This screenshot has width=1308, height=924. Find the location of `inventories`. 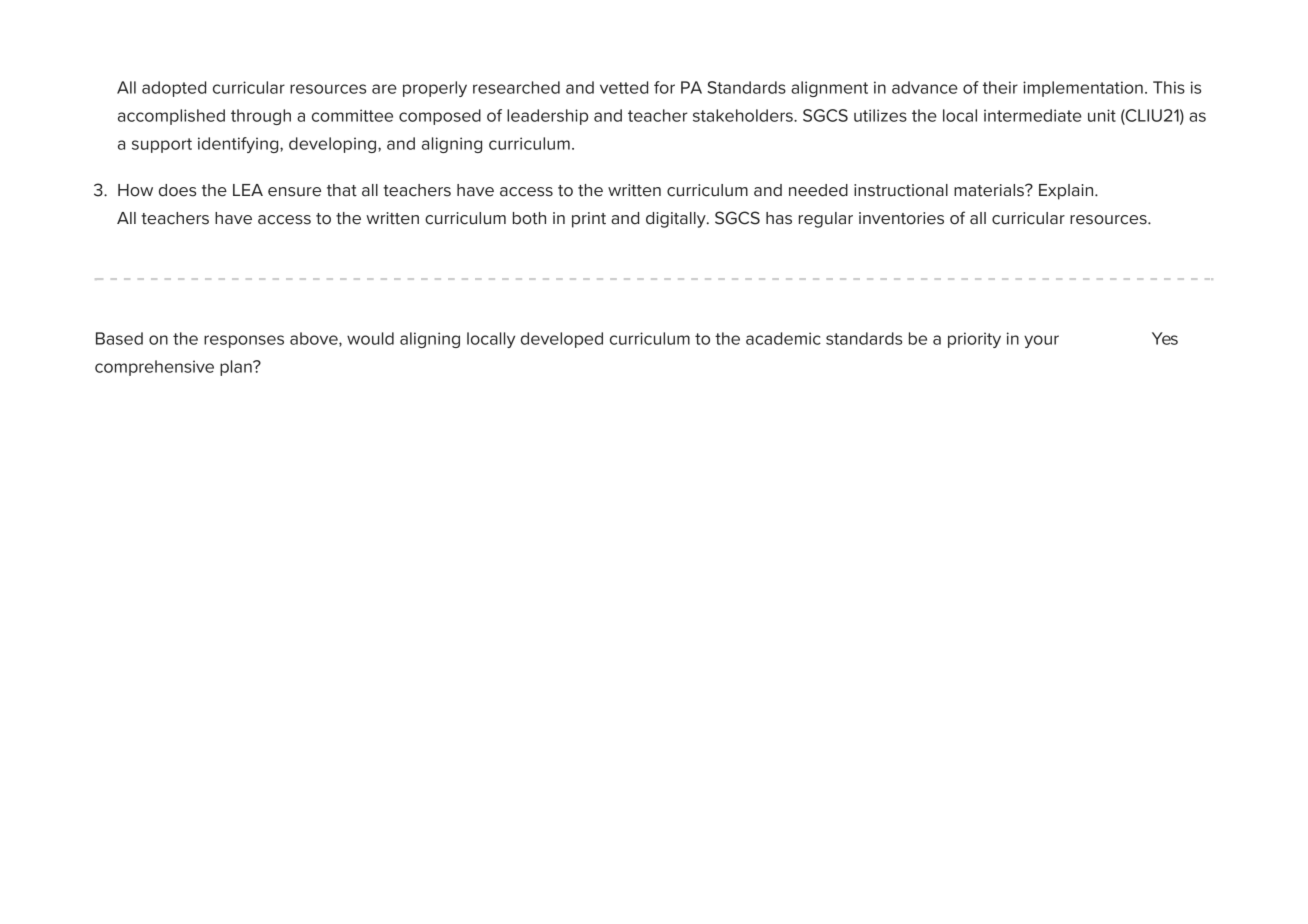

inventories is located at coordinates (901, 218).
